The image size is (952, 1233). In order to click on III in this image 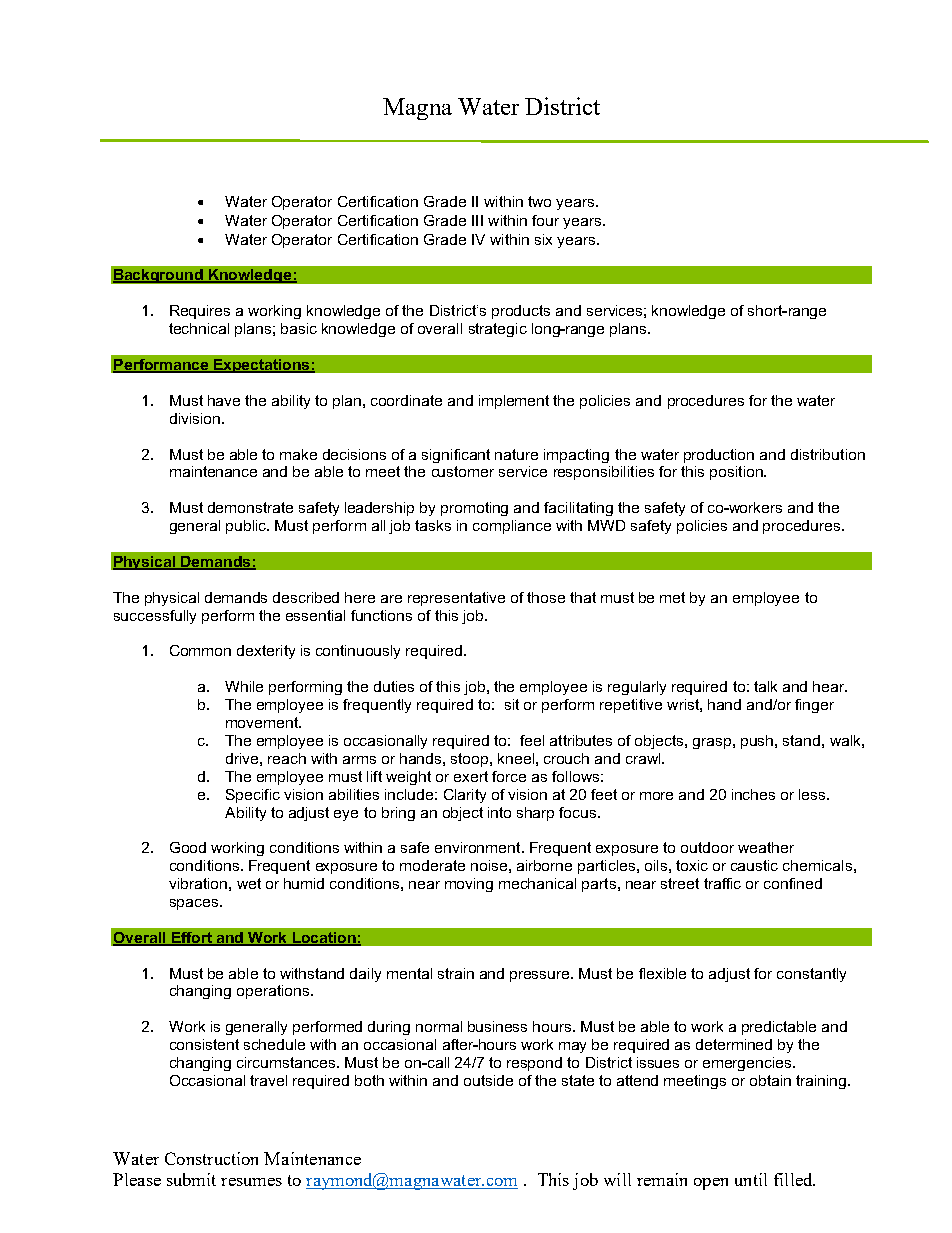, I will do `click(477, 220)`.
